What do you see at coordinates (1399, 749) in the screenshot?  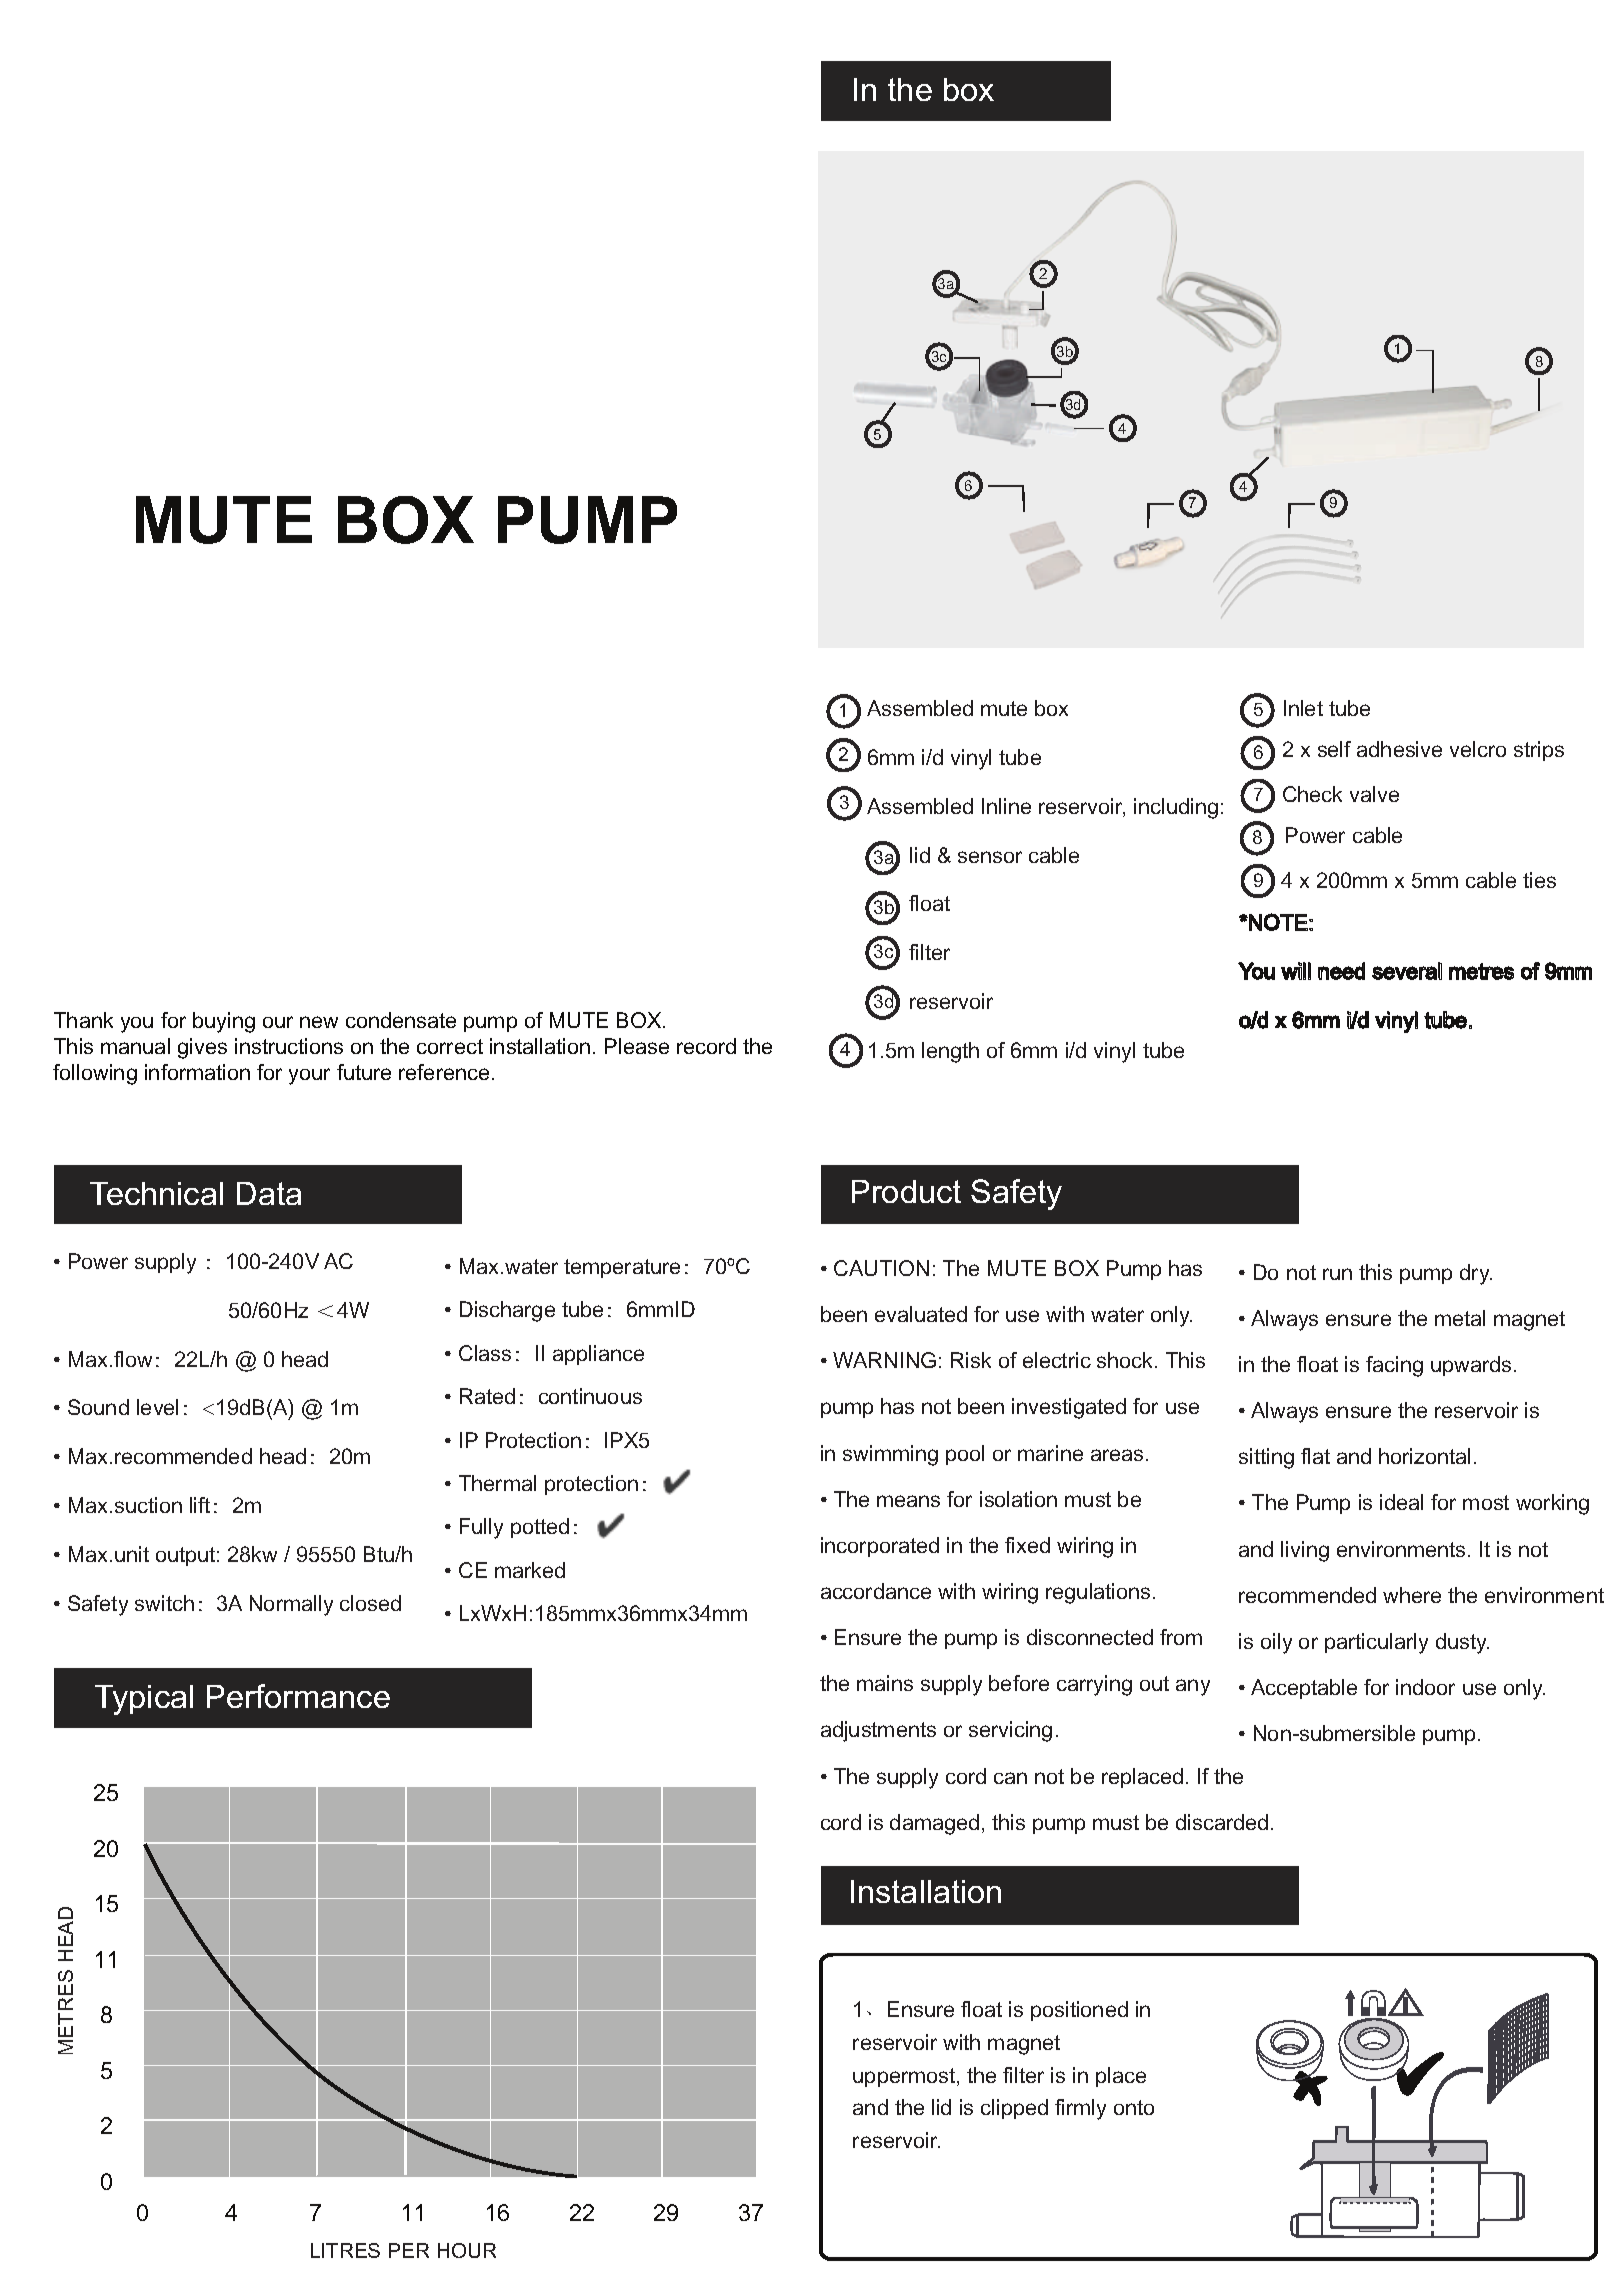 I see `adhesive` at bounding box center [1399, 749].
